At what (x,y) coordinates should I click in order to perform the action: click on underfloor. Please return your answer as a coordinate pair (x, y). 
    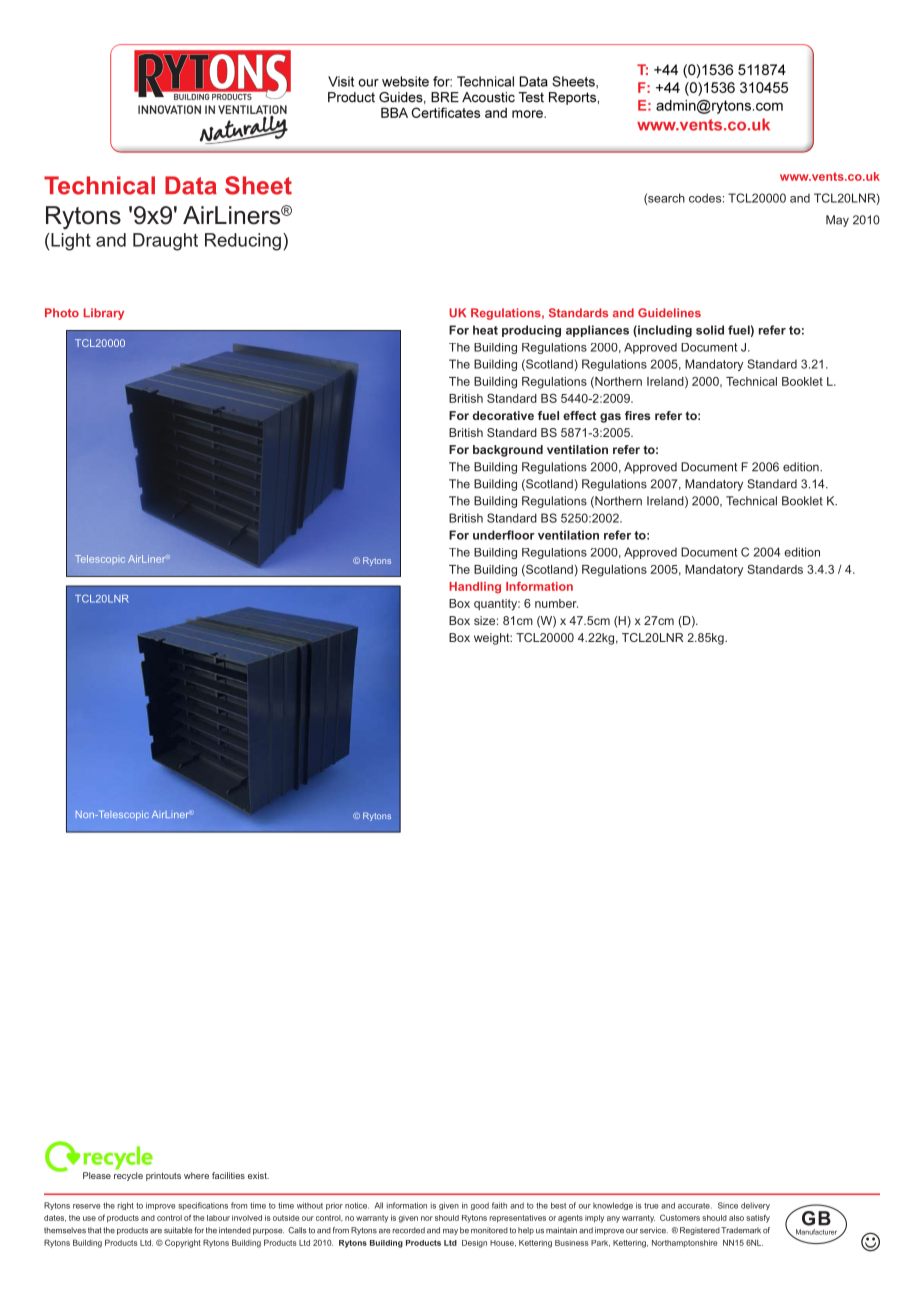
    Looking at the image, I should click on (504, 535).
